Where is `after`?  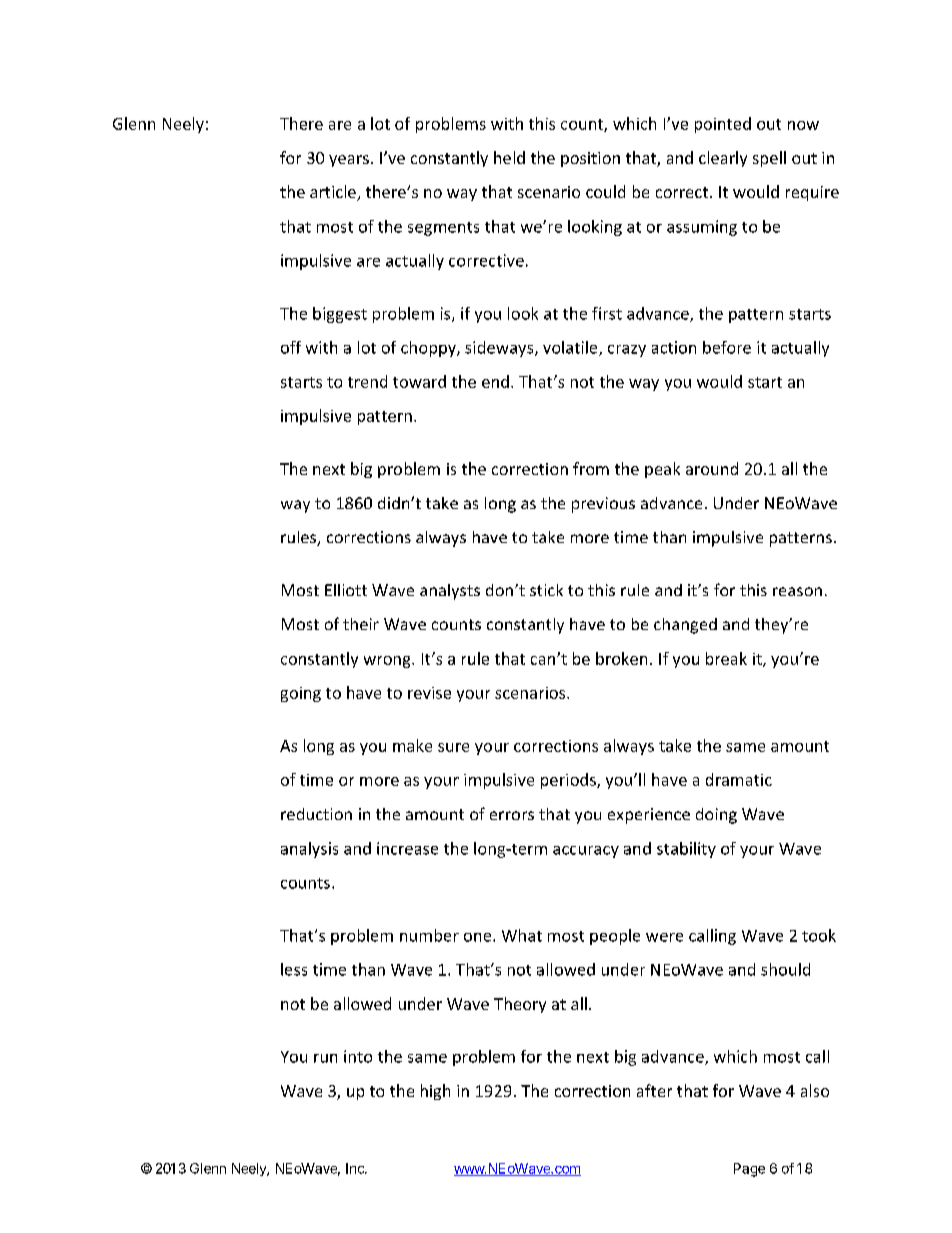
after is located at coordinates (654, 1090).
